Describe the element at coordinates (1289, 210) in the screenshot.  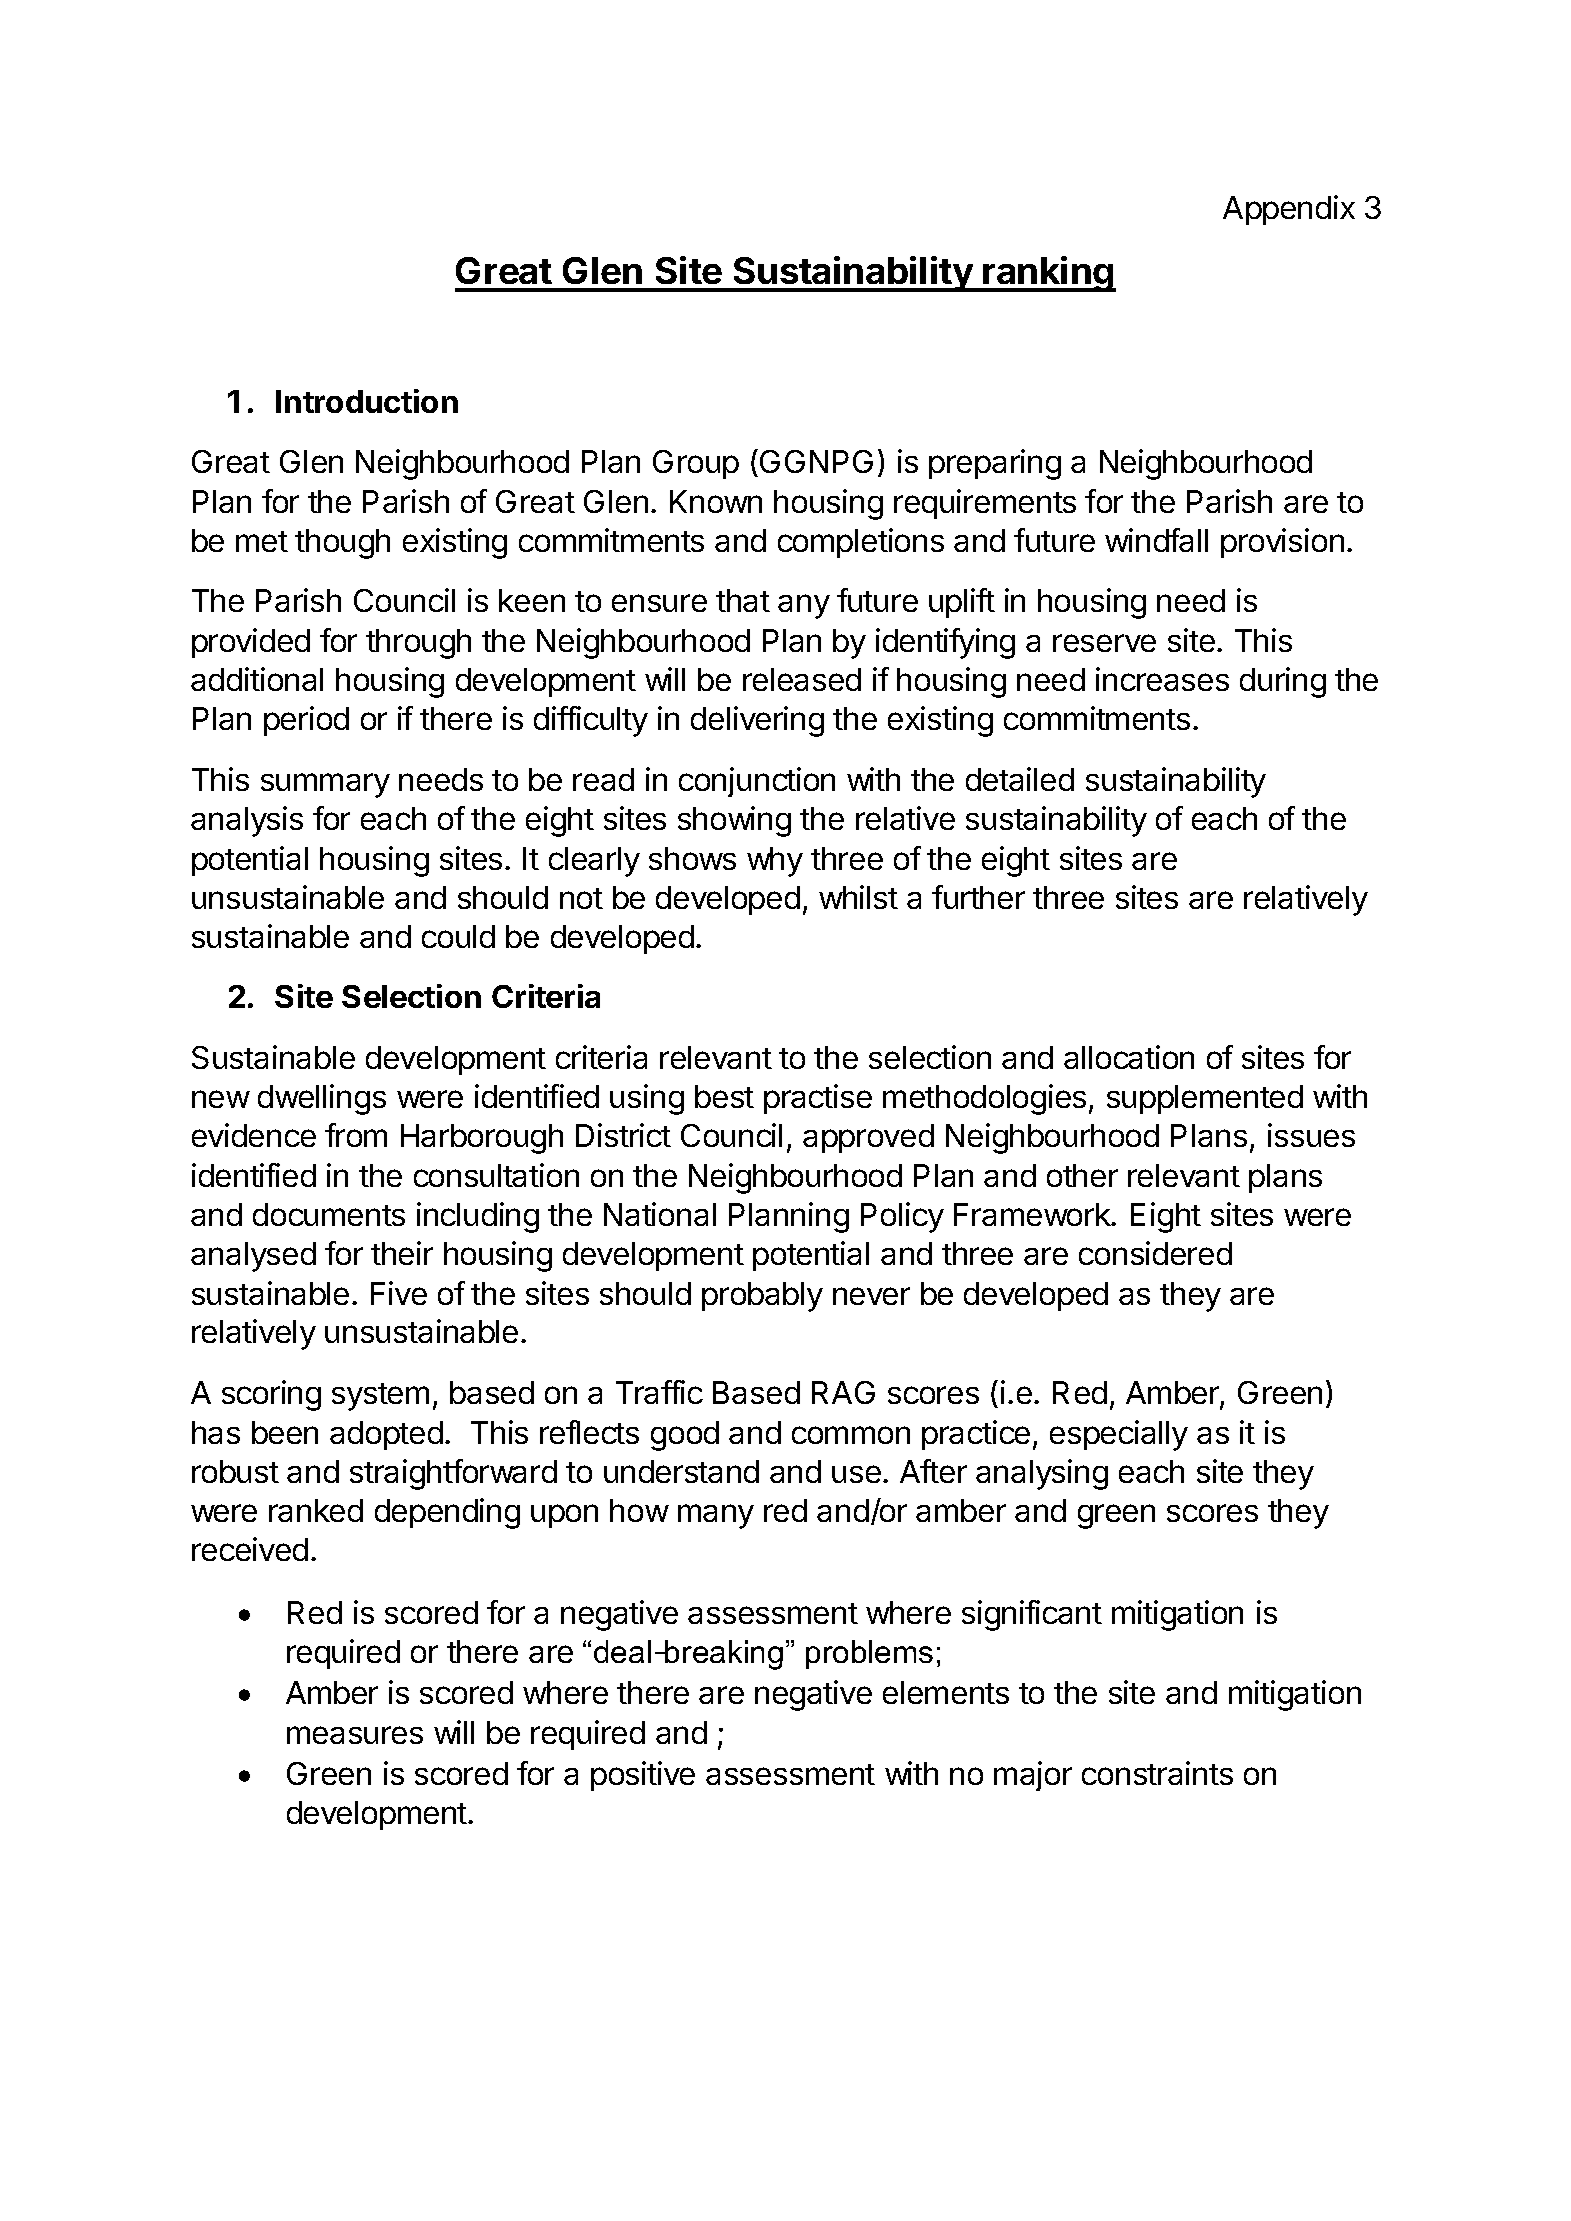
I see `Appendix` at that location.
